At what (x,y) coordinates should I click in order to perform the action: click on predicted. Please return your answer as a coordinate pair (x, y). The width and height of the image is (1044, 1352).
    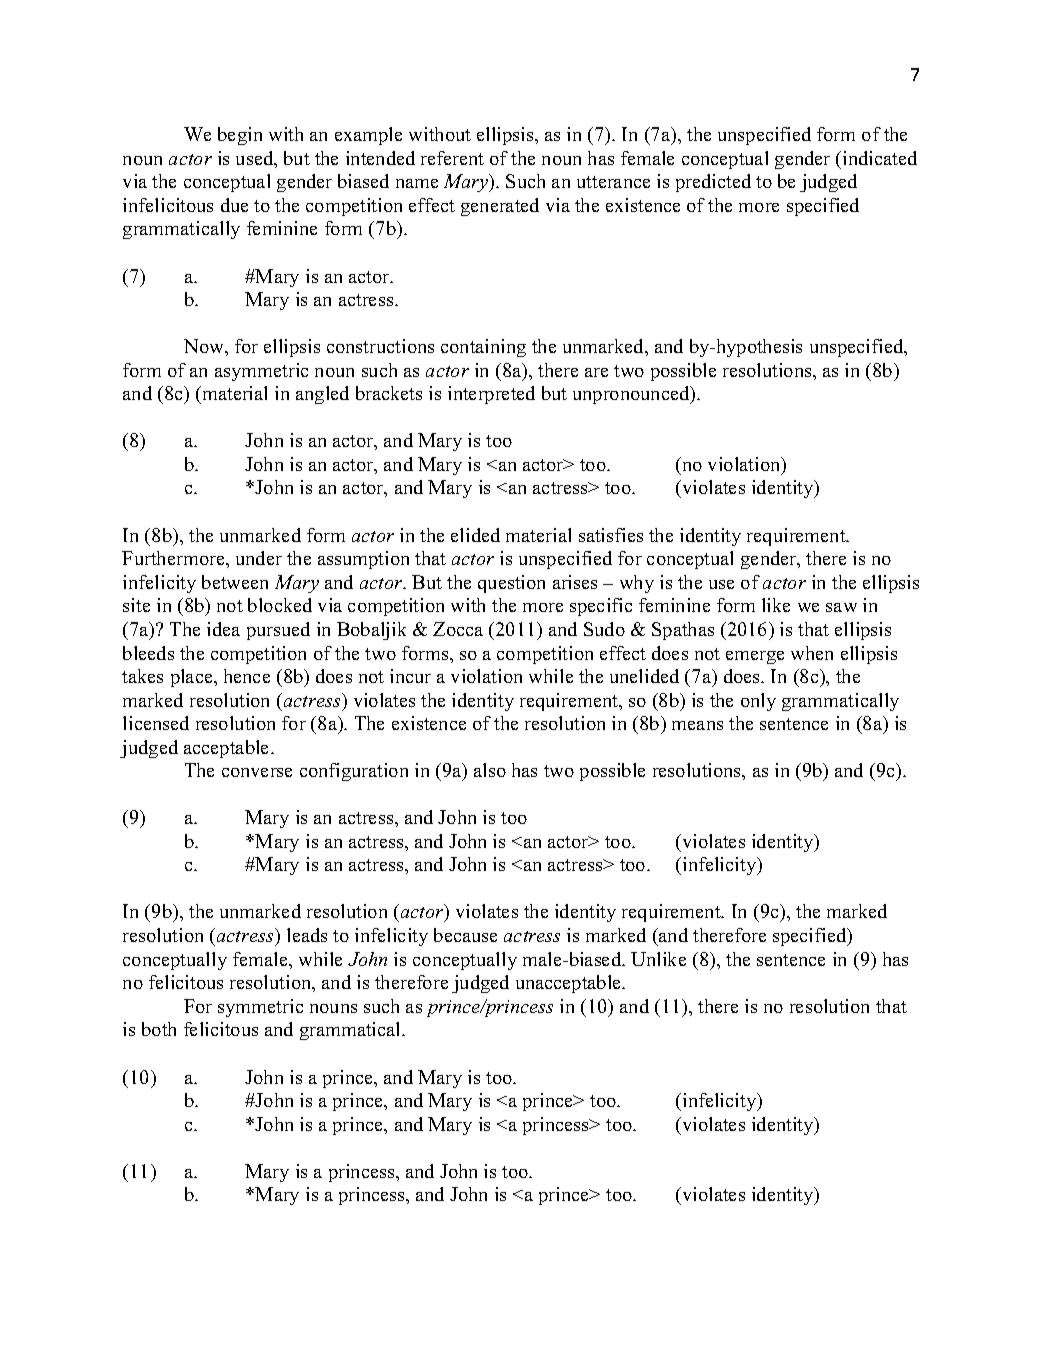
    Looking at the image, I should click on (713, 183).
